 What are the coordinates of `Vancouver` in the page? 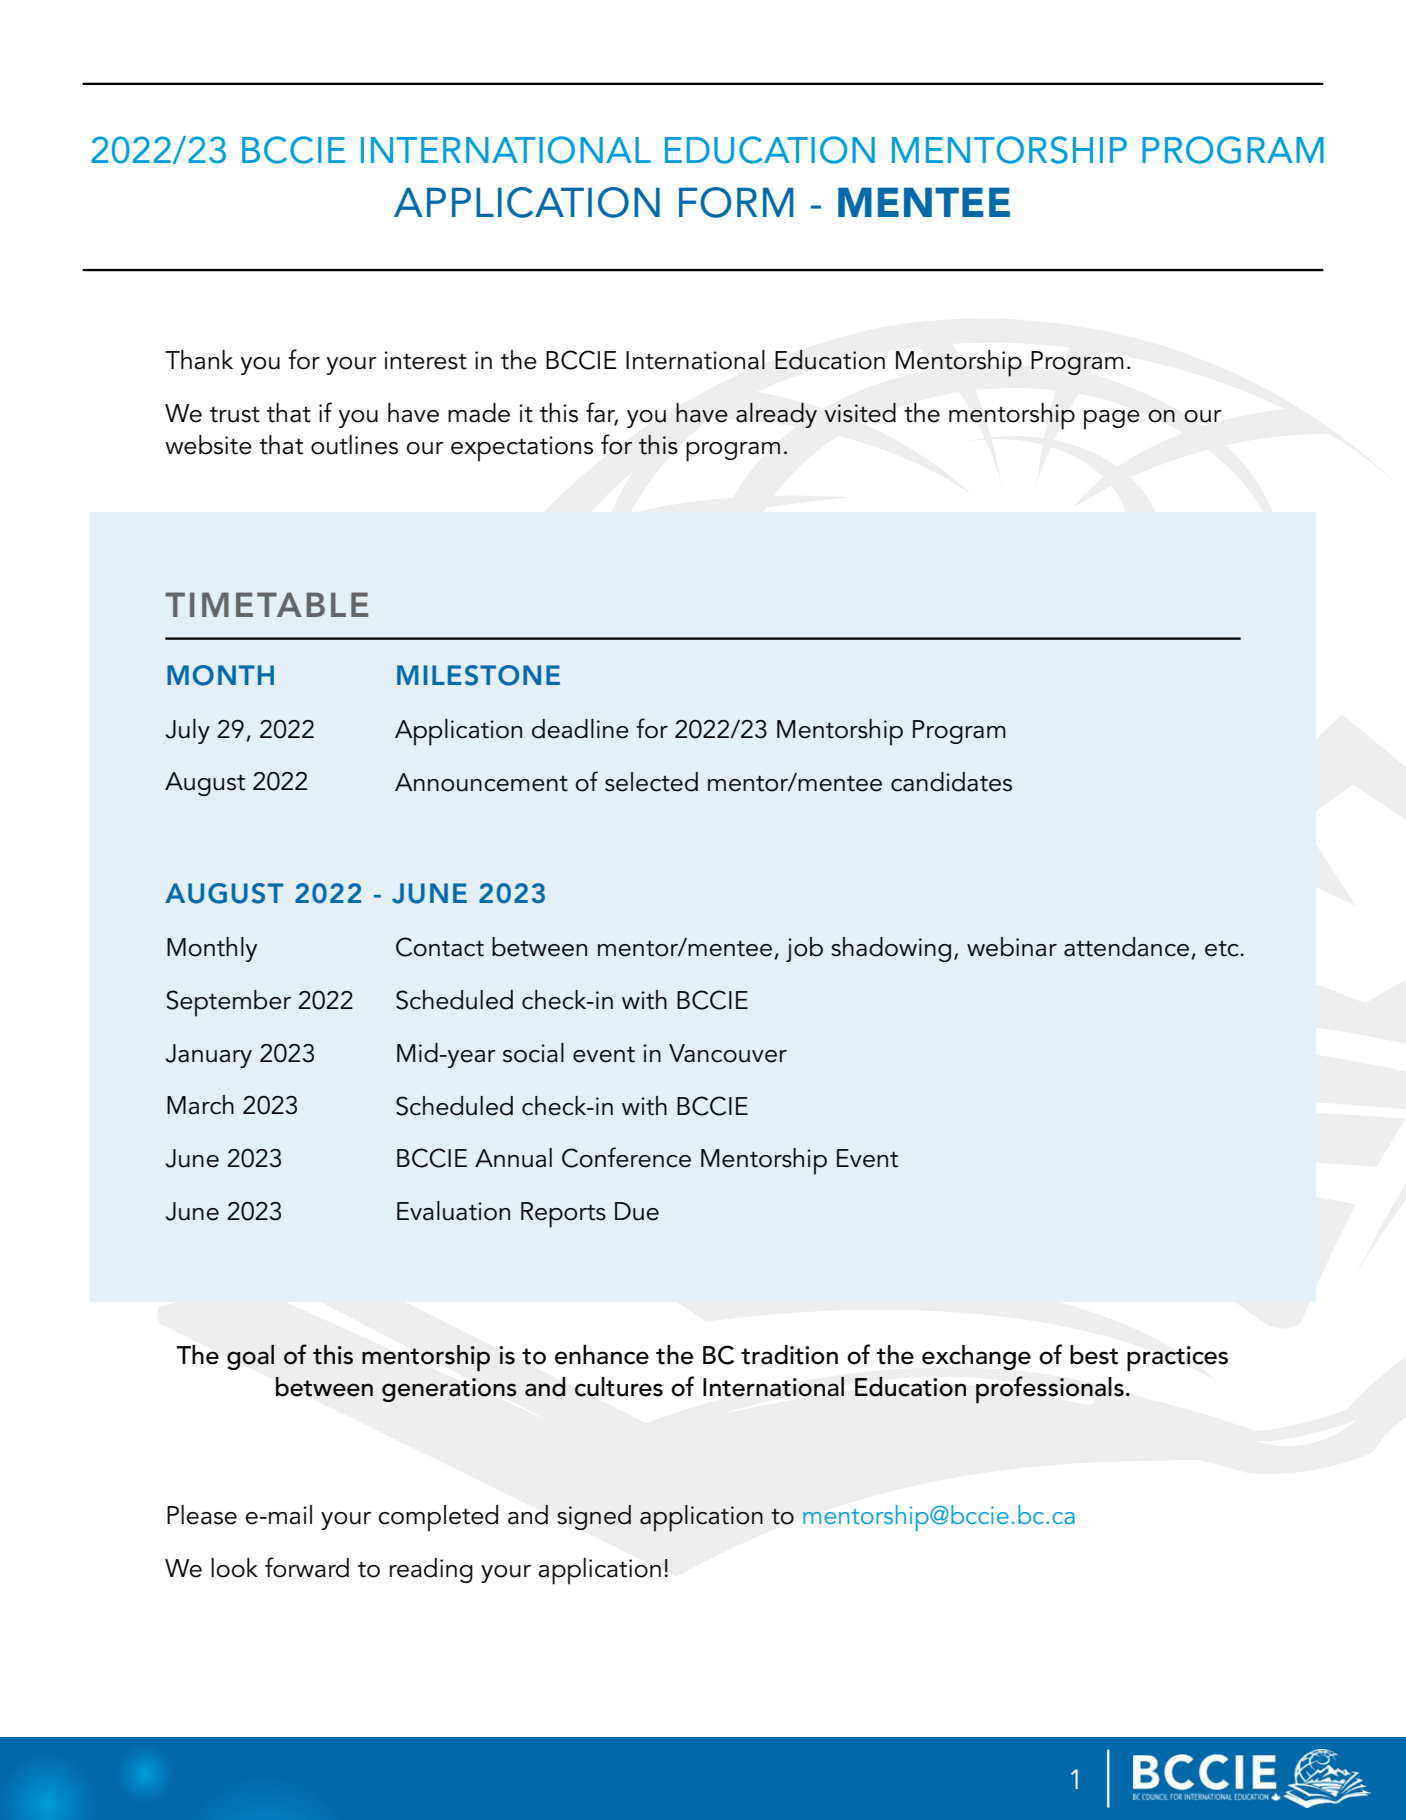 It's located at (728, 1053).
